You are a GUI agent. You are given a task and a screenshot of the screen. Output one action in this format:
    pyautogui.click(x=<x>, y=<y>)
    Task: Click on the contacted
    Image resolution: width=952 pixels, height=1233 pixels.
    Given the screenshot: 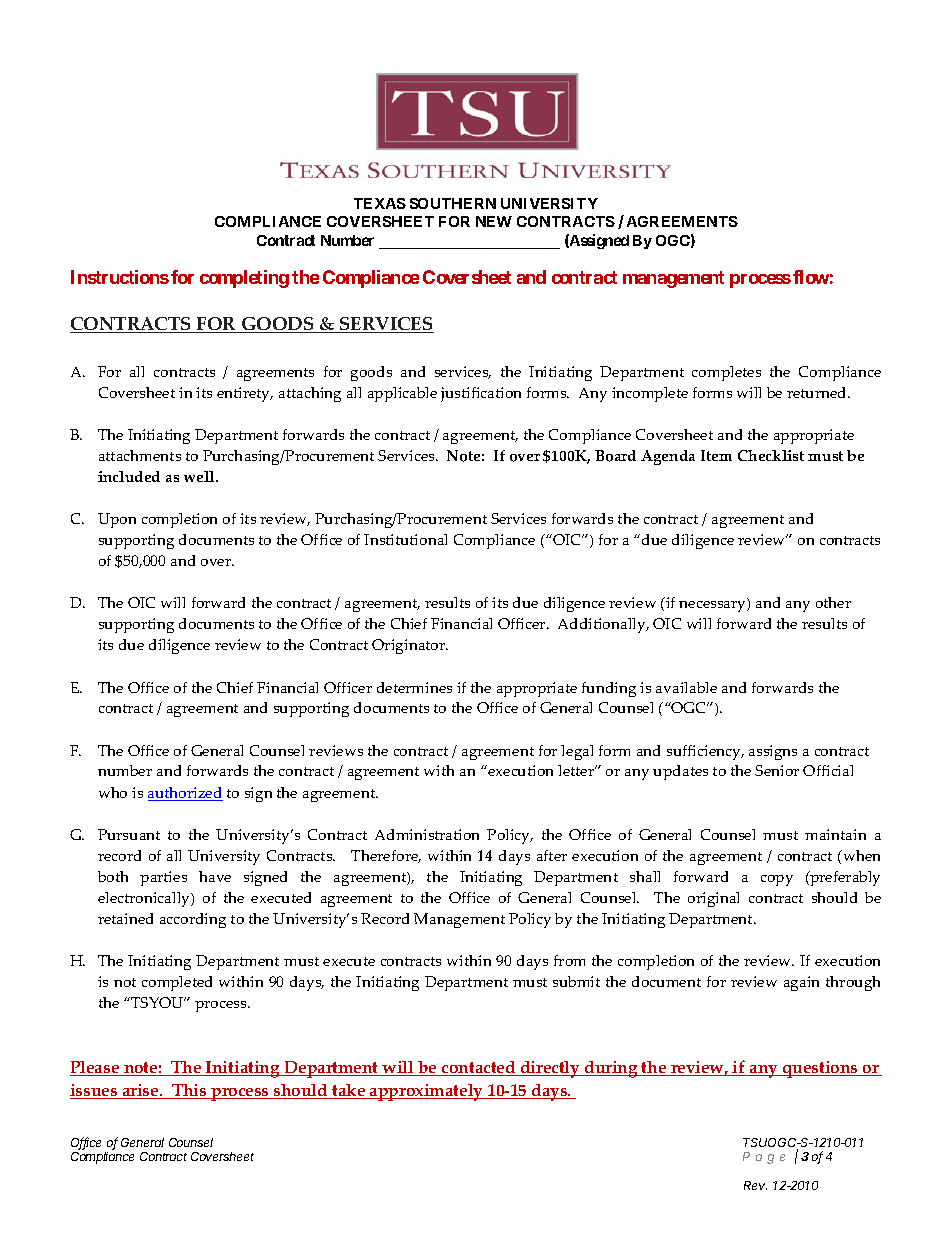 What is the action you would take?
    pyautogui.click(x=479, y=1068)
